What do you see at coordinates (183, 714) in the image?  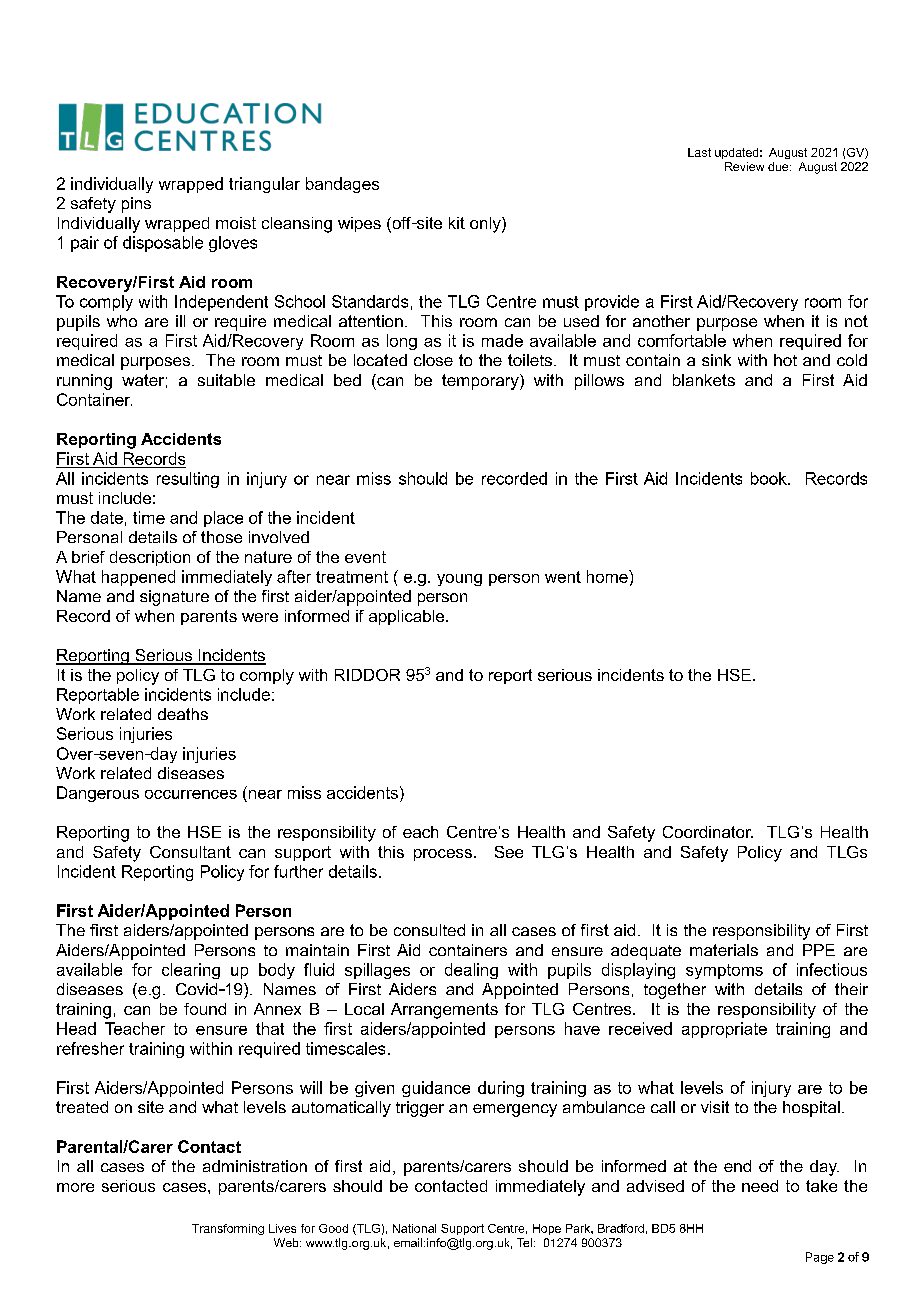 I see `deaths` at bounding box center [183, 714].
